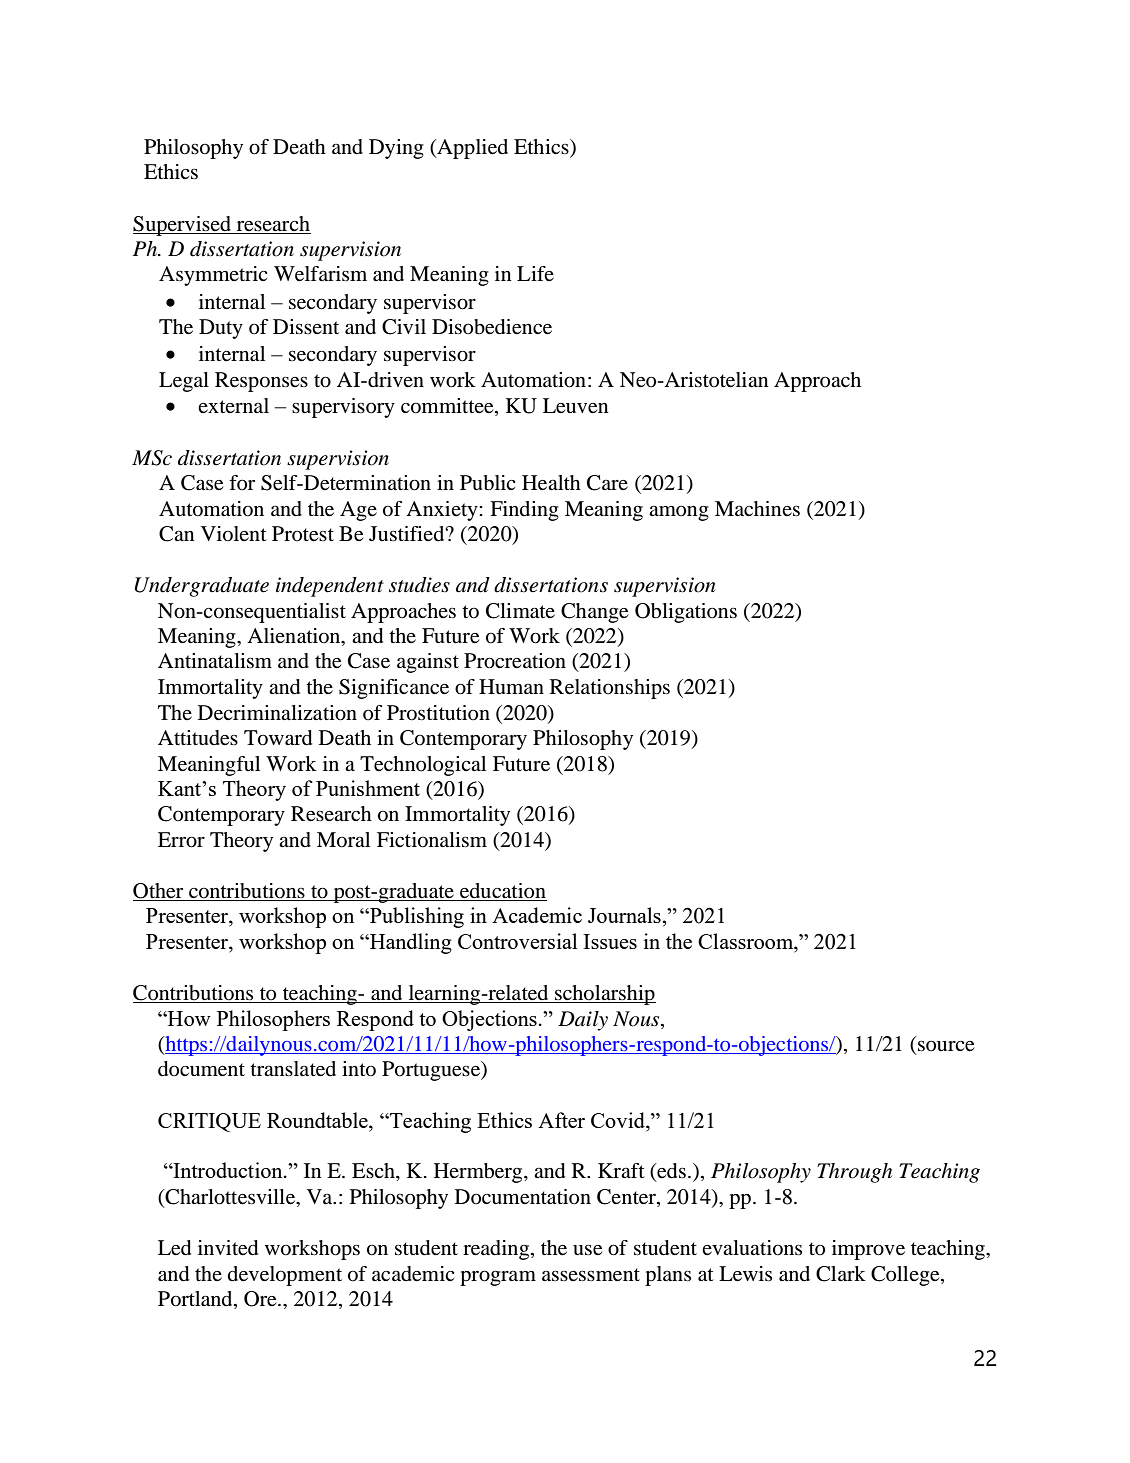  What do you see at coordinates (535, 273) in the page?
I see `Life` at bounding box center [535, 273].
